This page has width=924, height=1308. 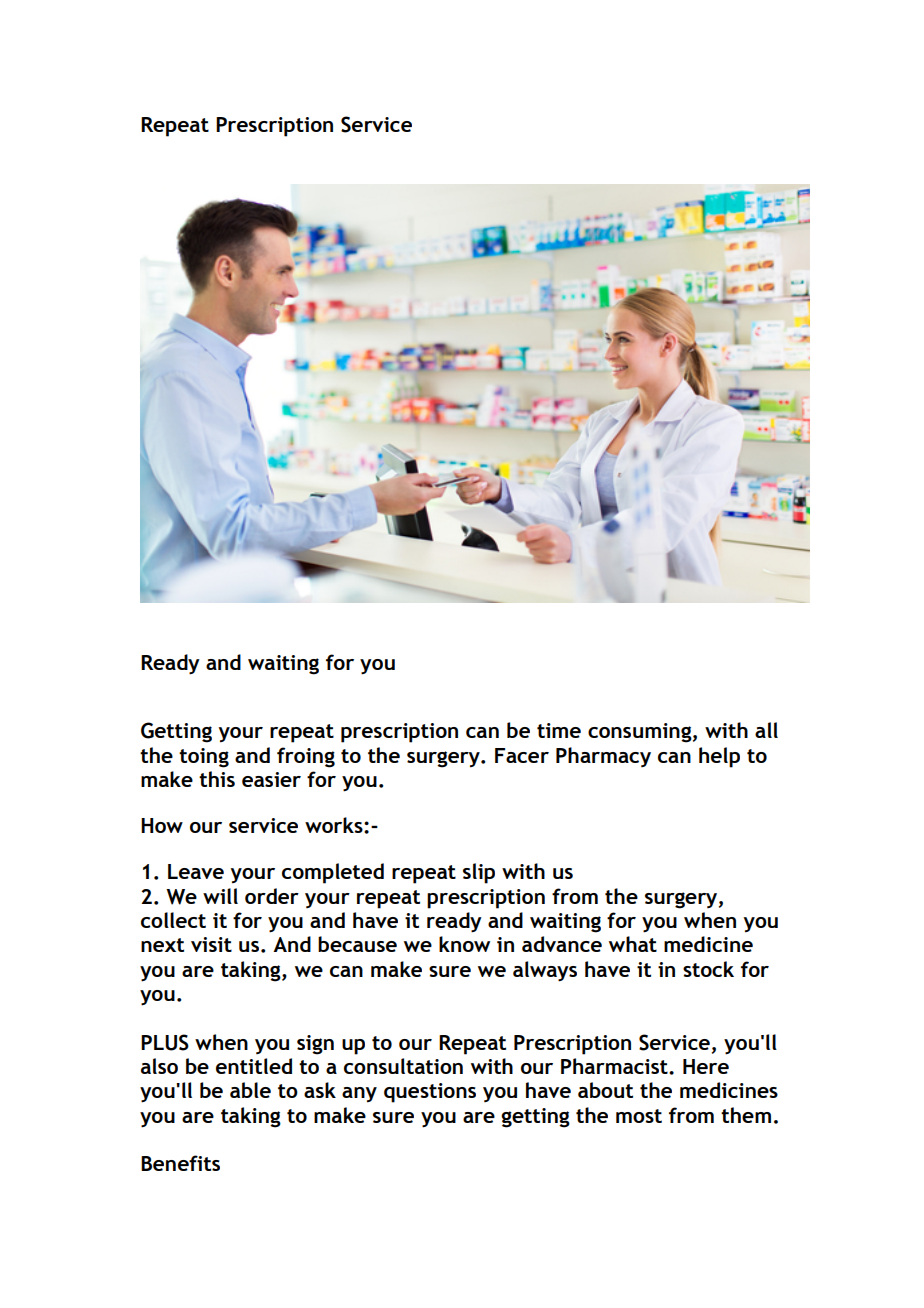 I want to click on Benefits, so click(x=180, y=1163).
